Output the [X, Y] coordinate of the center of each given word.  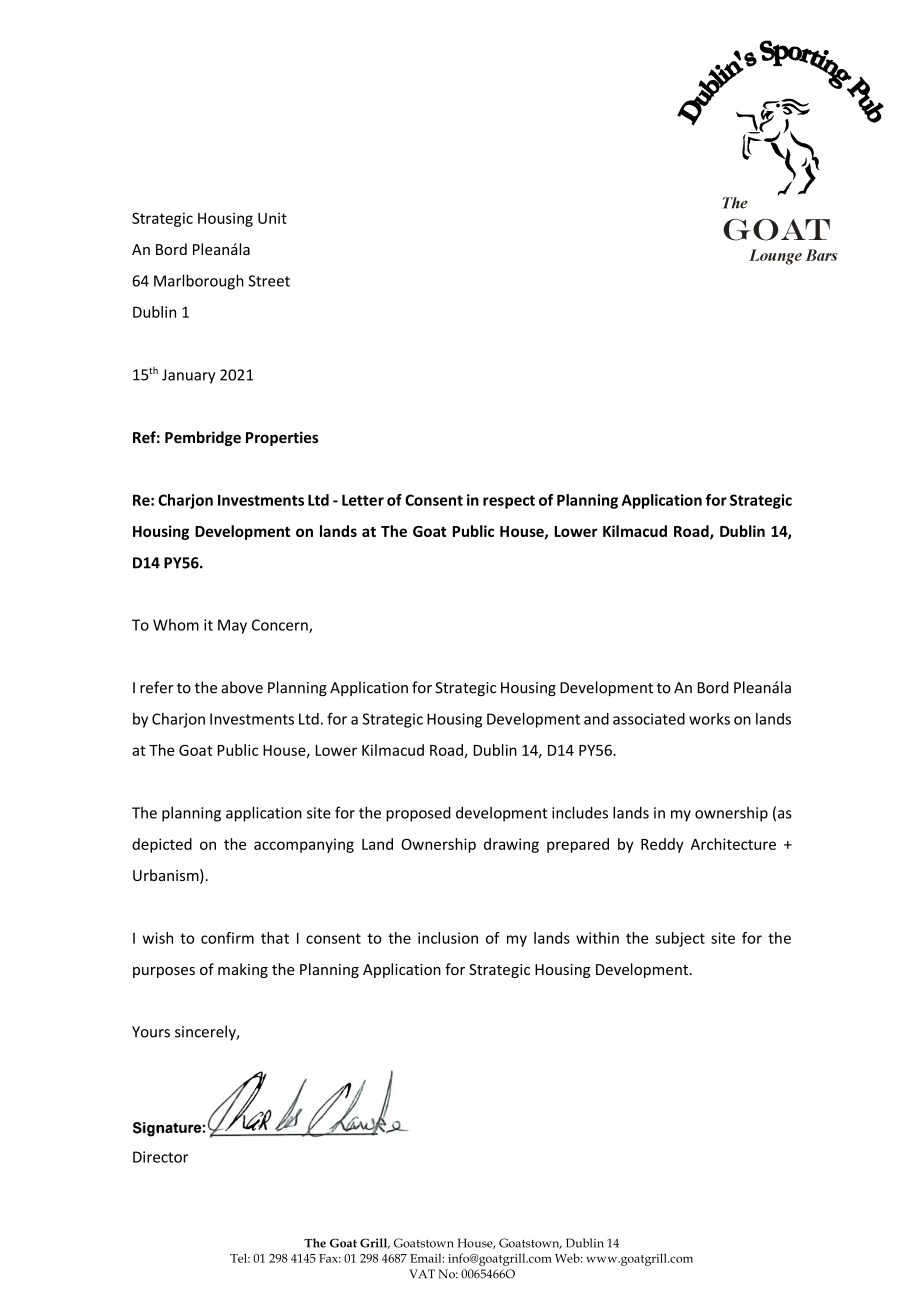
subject [680, 939]
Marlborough [199, 282]
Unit [272, 218]
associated [649, 719]
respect [509, 502]
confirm [227, 938]
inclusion [448, 938]
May [232, 626]
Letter [363, 500]
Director [160, 1157]
